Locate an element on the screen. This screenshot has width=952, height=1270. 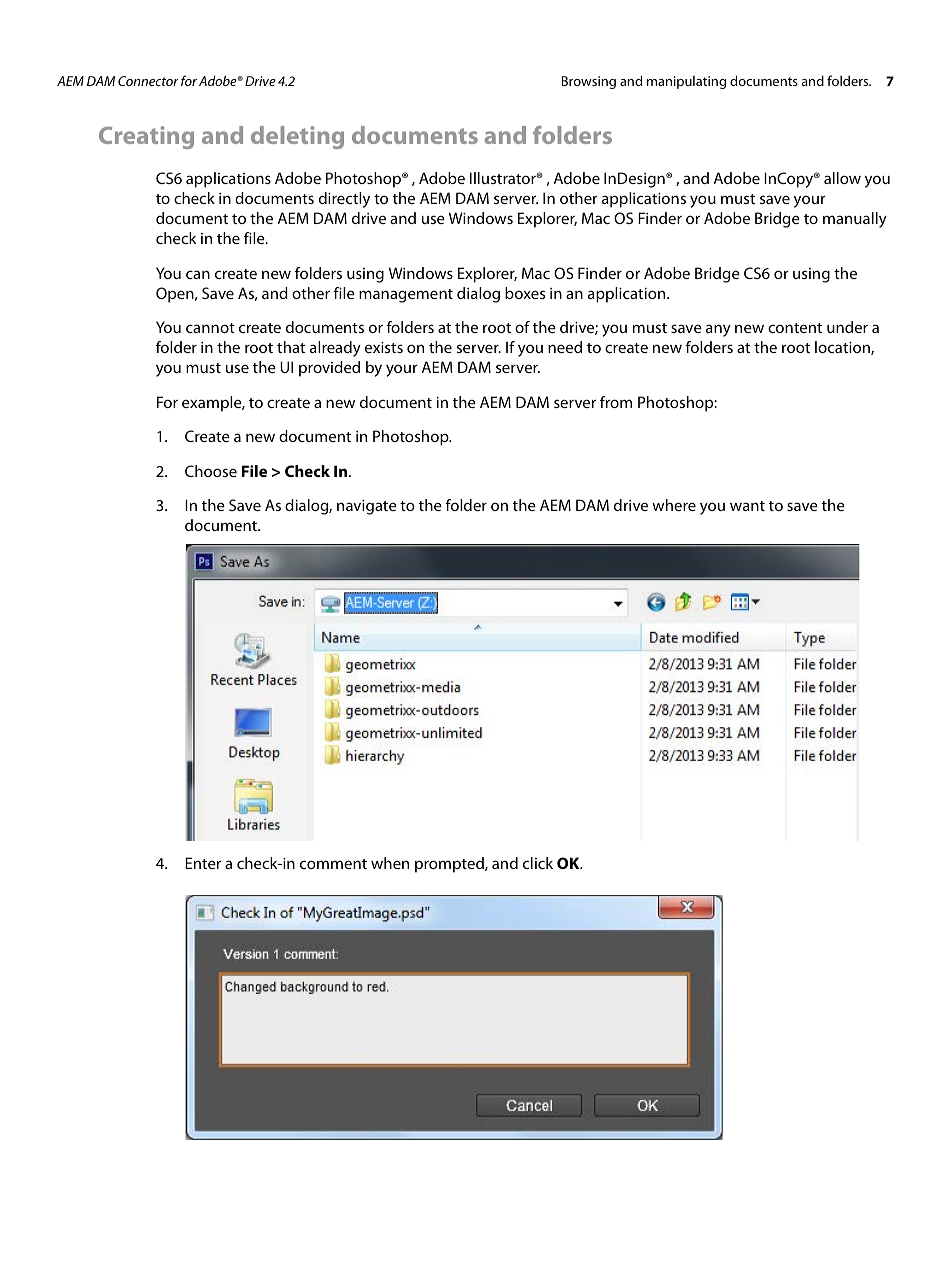
prompted is located at coordinates (450, 865).
